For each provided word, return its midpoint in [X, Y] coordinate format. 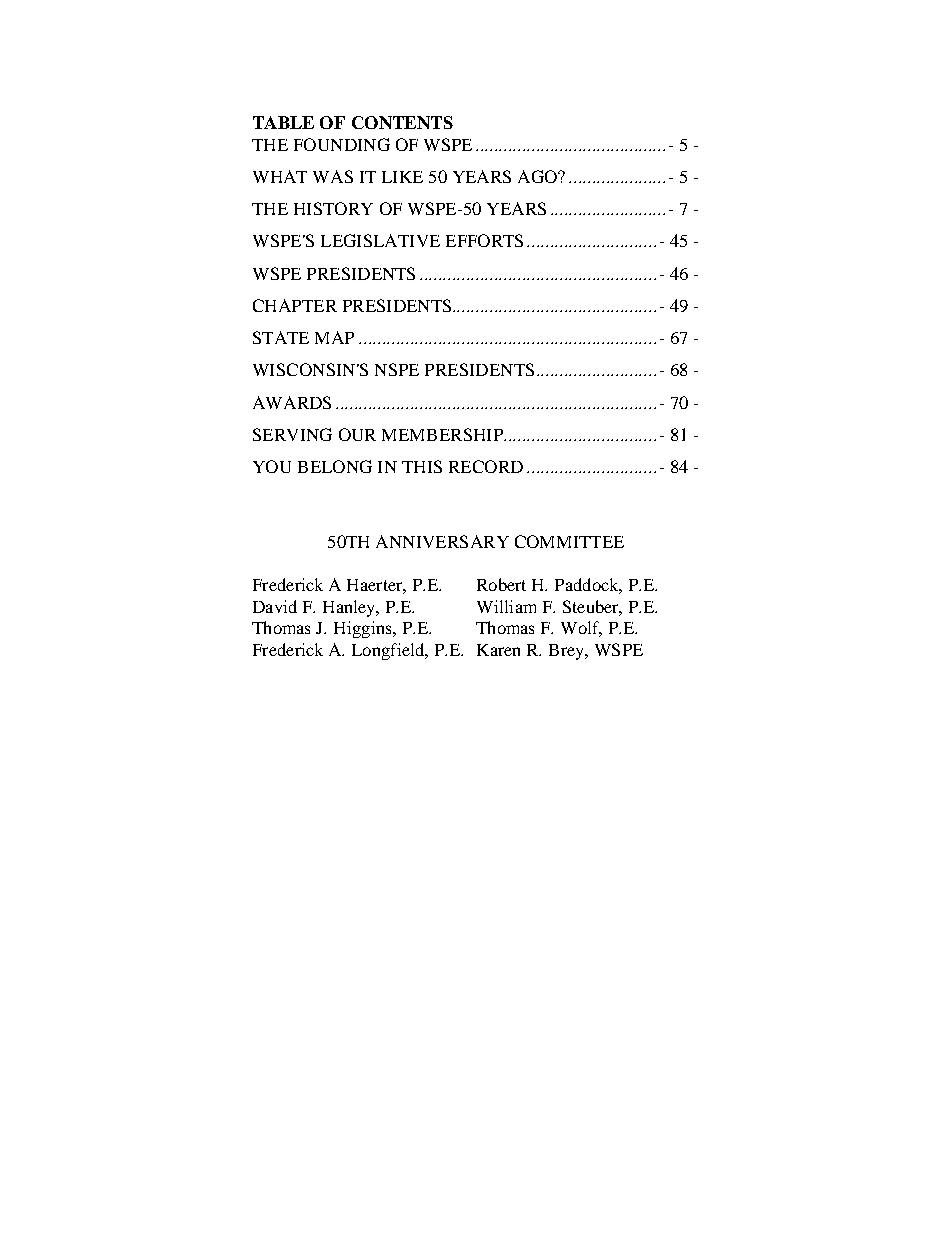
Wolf [581, 629]
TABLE [283, 122]
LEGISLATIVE [380, 240]
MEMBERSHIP [443, 434]
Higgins [364, 629]
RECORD [486, 466]
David [275, 606]
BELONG [335, 466]
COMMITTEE [569, 541]
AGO [539, 176]
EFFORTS [484, 240]
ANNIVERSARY [442, 541]
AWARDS [292, 402]
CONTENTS [402, 122]
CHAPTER [295, 305]
